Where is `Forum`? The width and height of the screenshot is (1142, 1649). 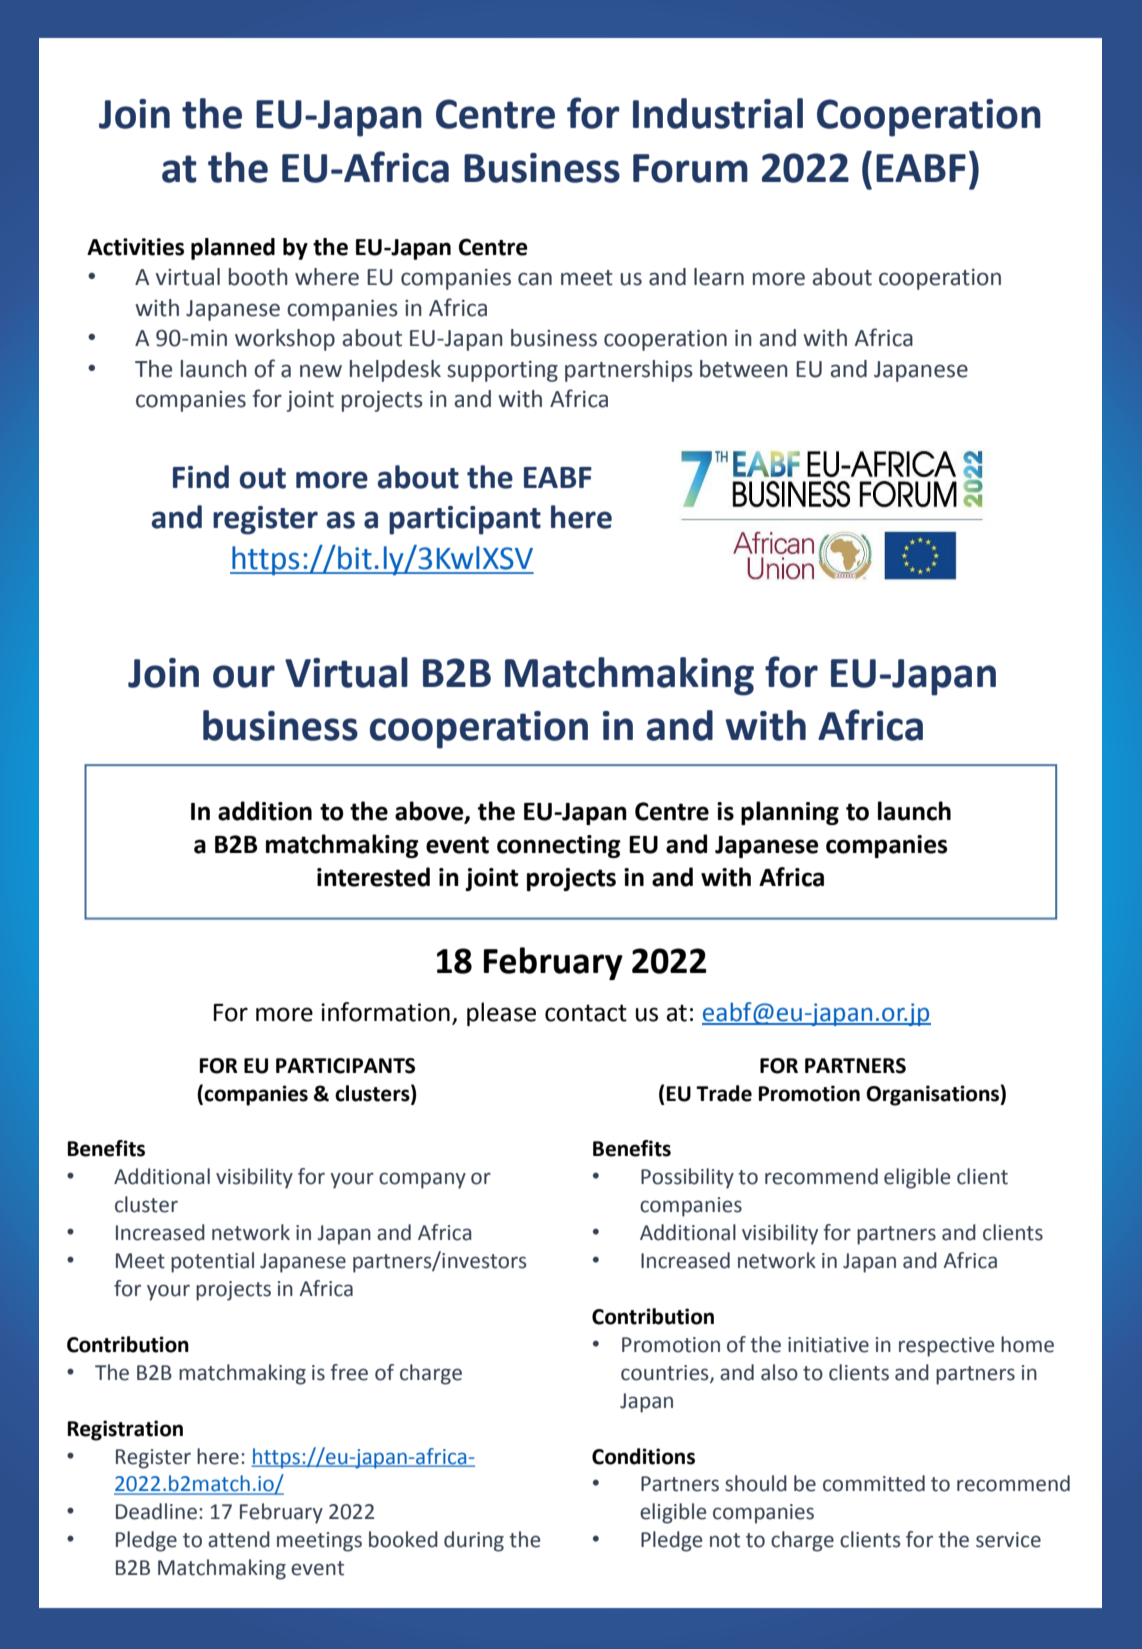 Forum is located at coordinates (690, 168).
